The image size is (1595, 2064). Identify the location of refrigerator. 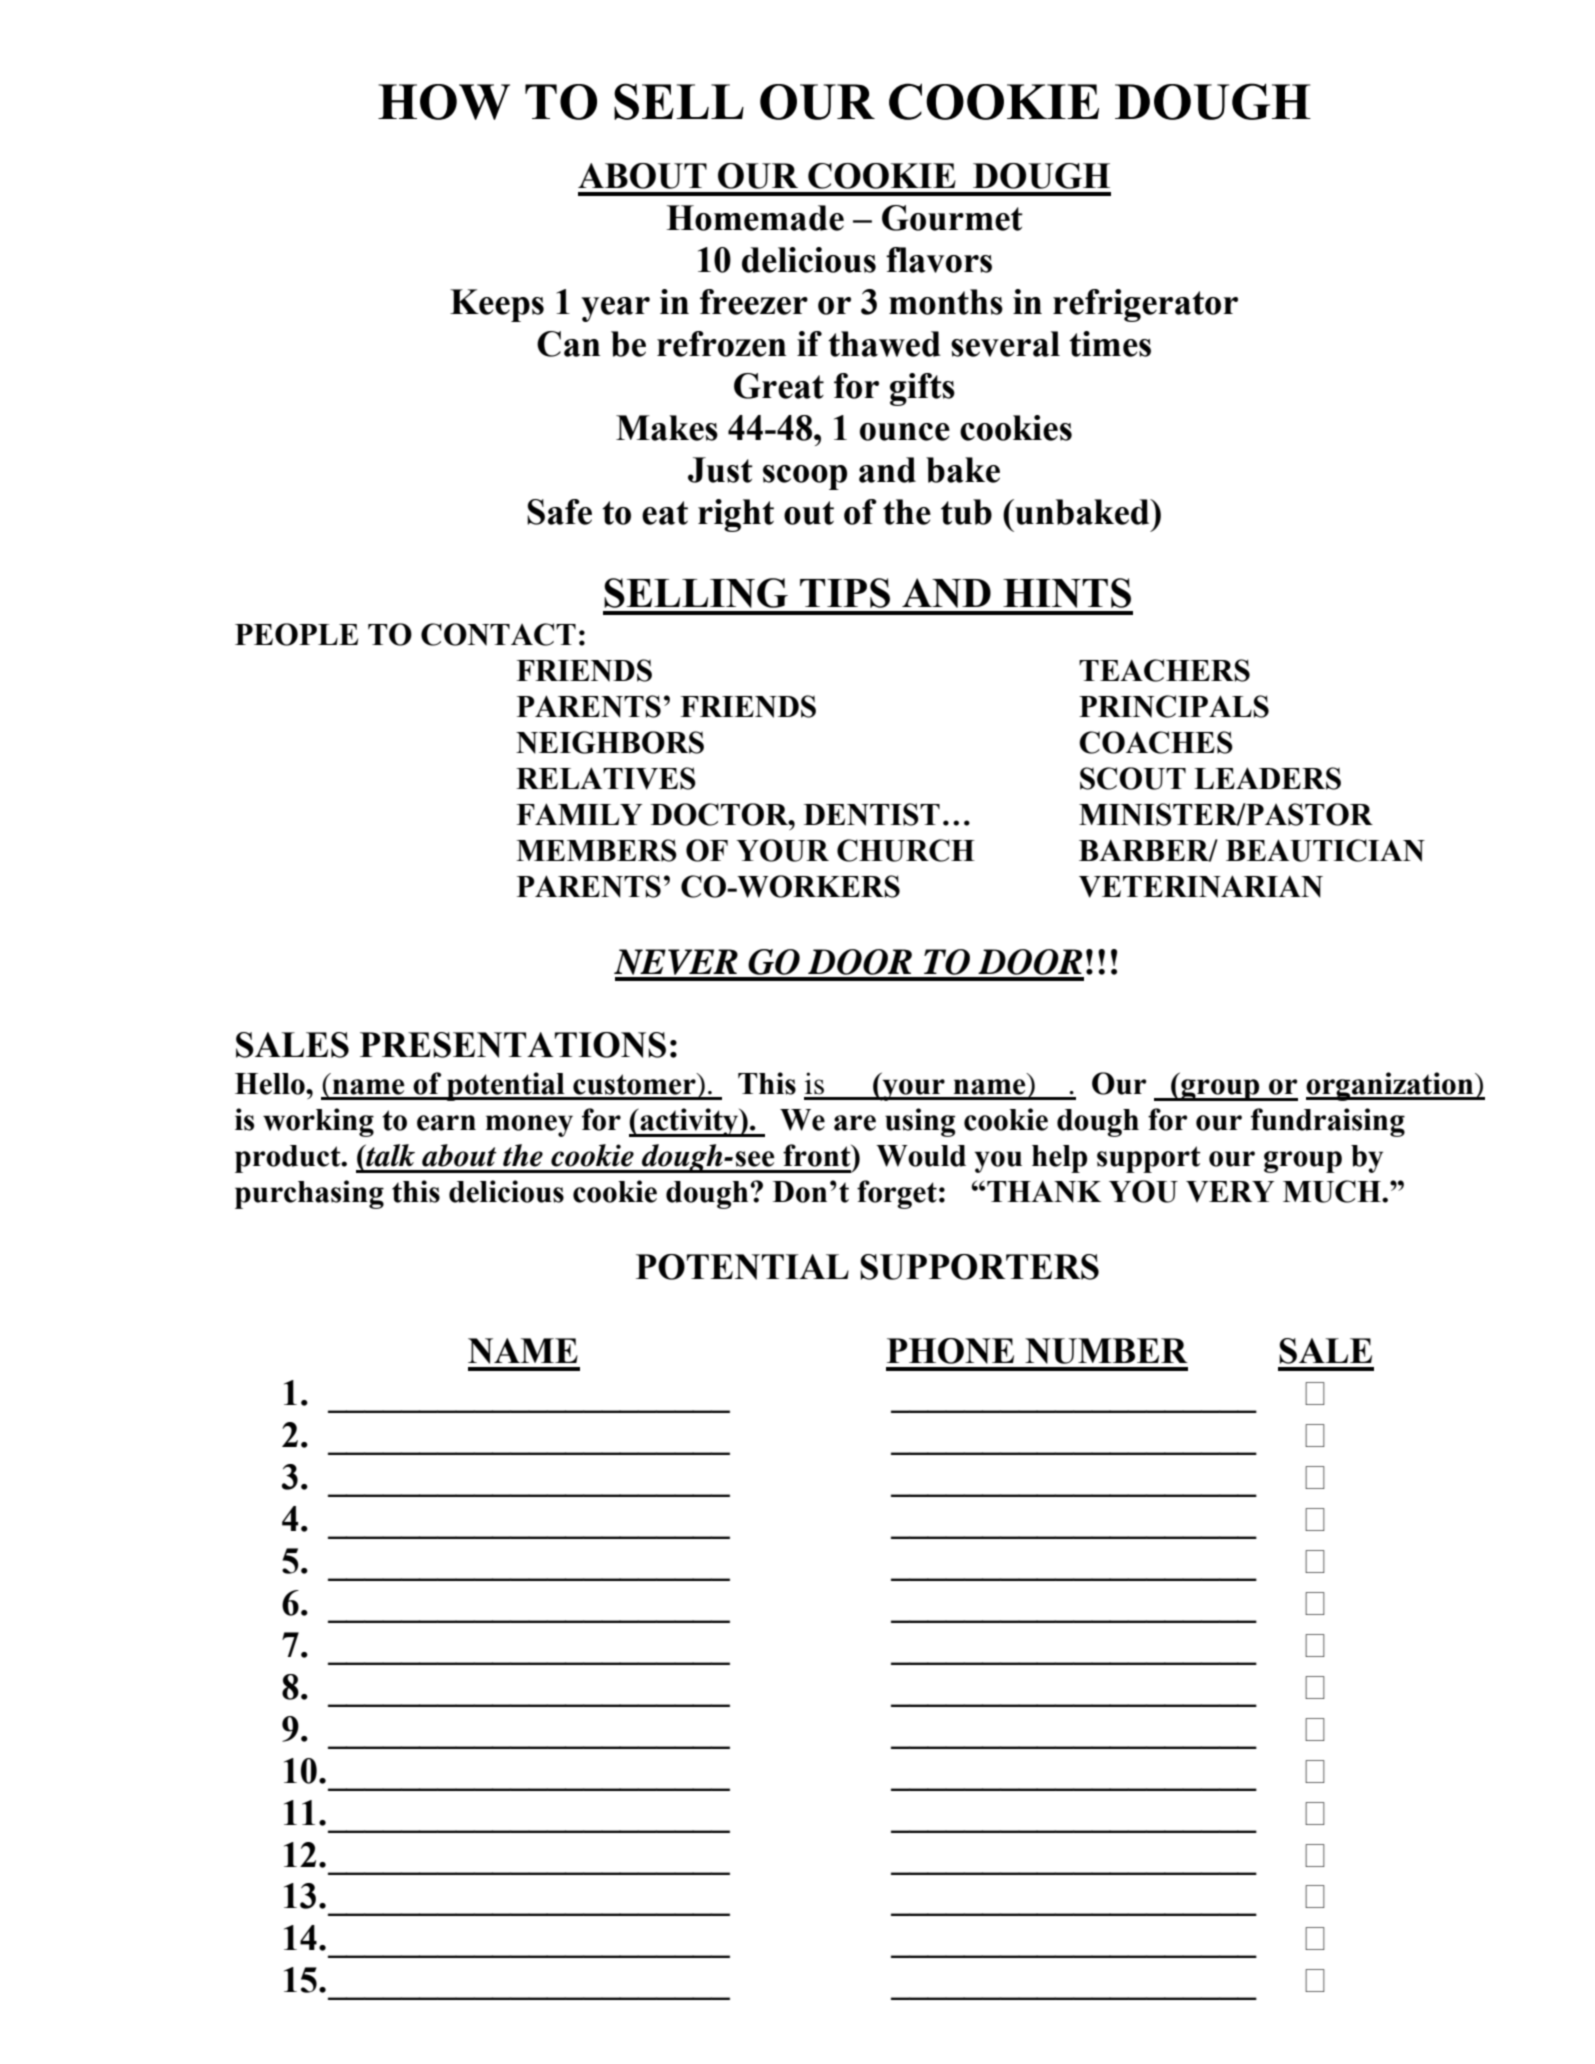
(1145, 305).
